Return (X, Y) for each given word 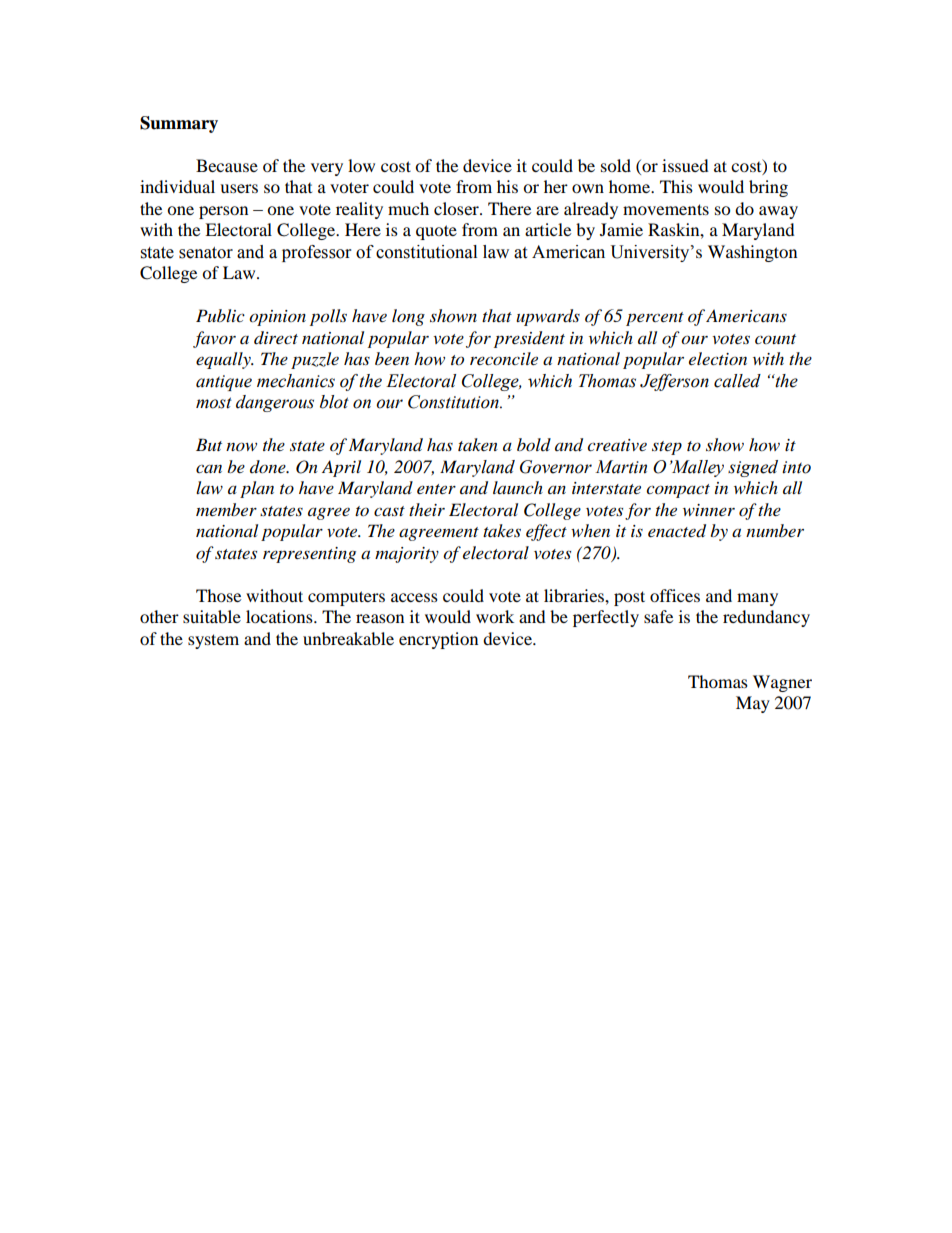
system (213, 641)
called (737, 381)
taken (478, 444)
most (214, 403)
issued (685, 165)
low (361, 165)
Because (227, 165)
